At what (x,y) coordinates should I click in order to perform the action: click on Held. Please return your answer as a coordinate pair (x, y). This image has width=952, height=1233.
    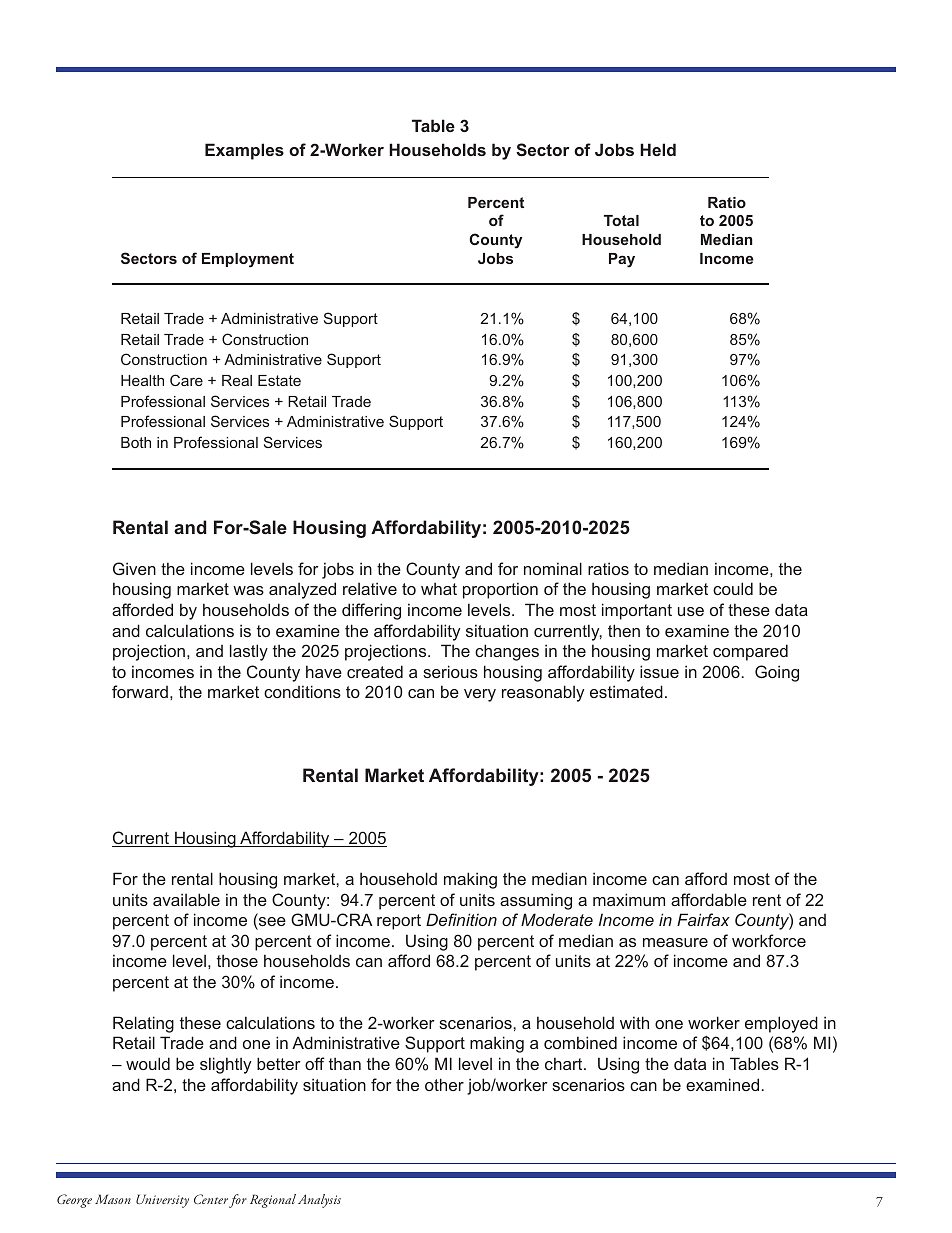
    Looking at the image, I should click on (658, 149).
